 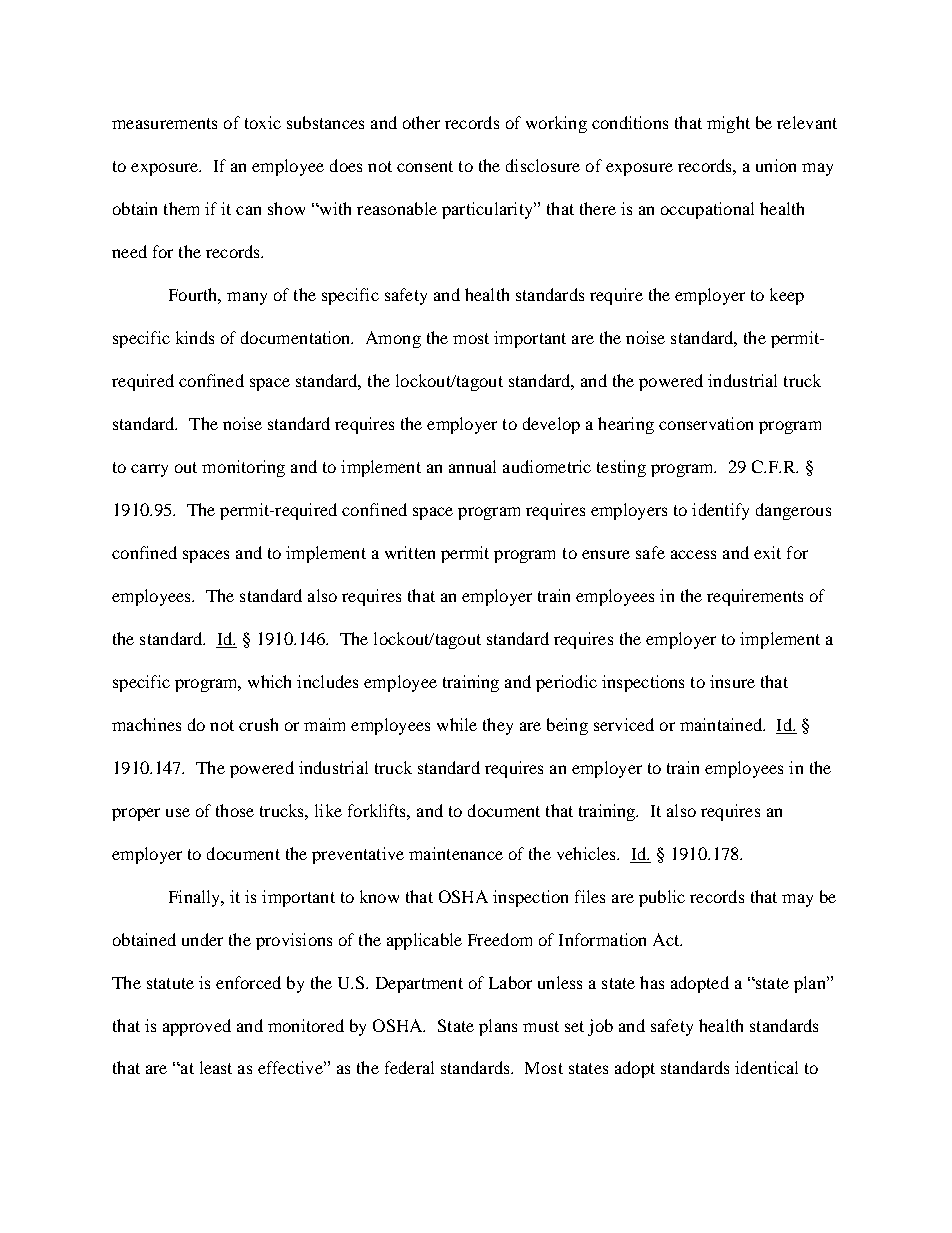 What do you see at coordinates (164, 123) in the screenshot?
I see `measurements` at bounding box center [164, 123].
